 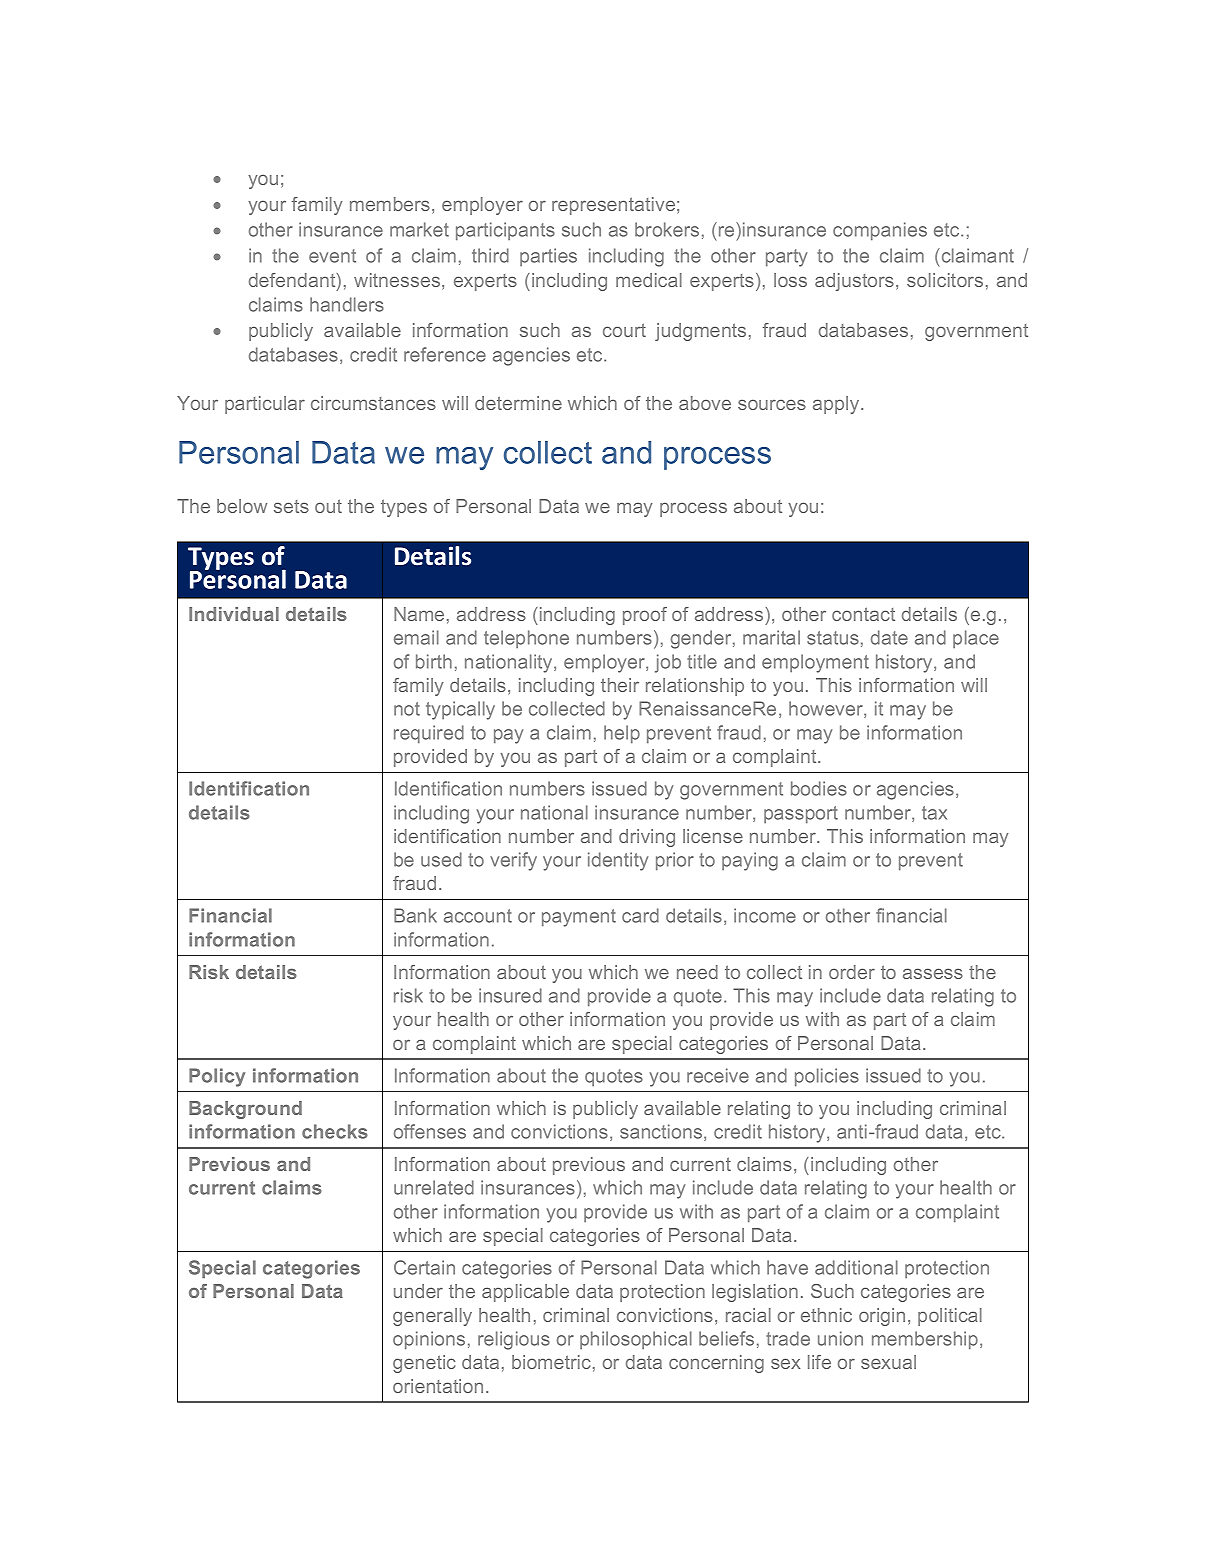 I want to click on companies, so click(x=880, y=231).
